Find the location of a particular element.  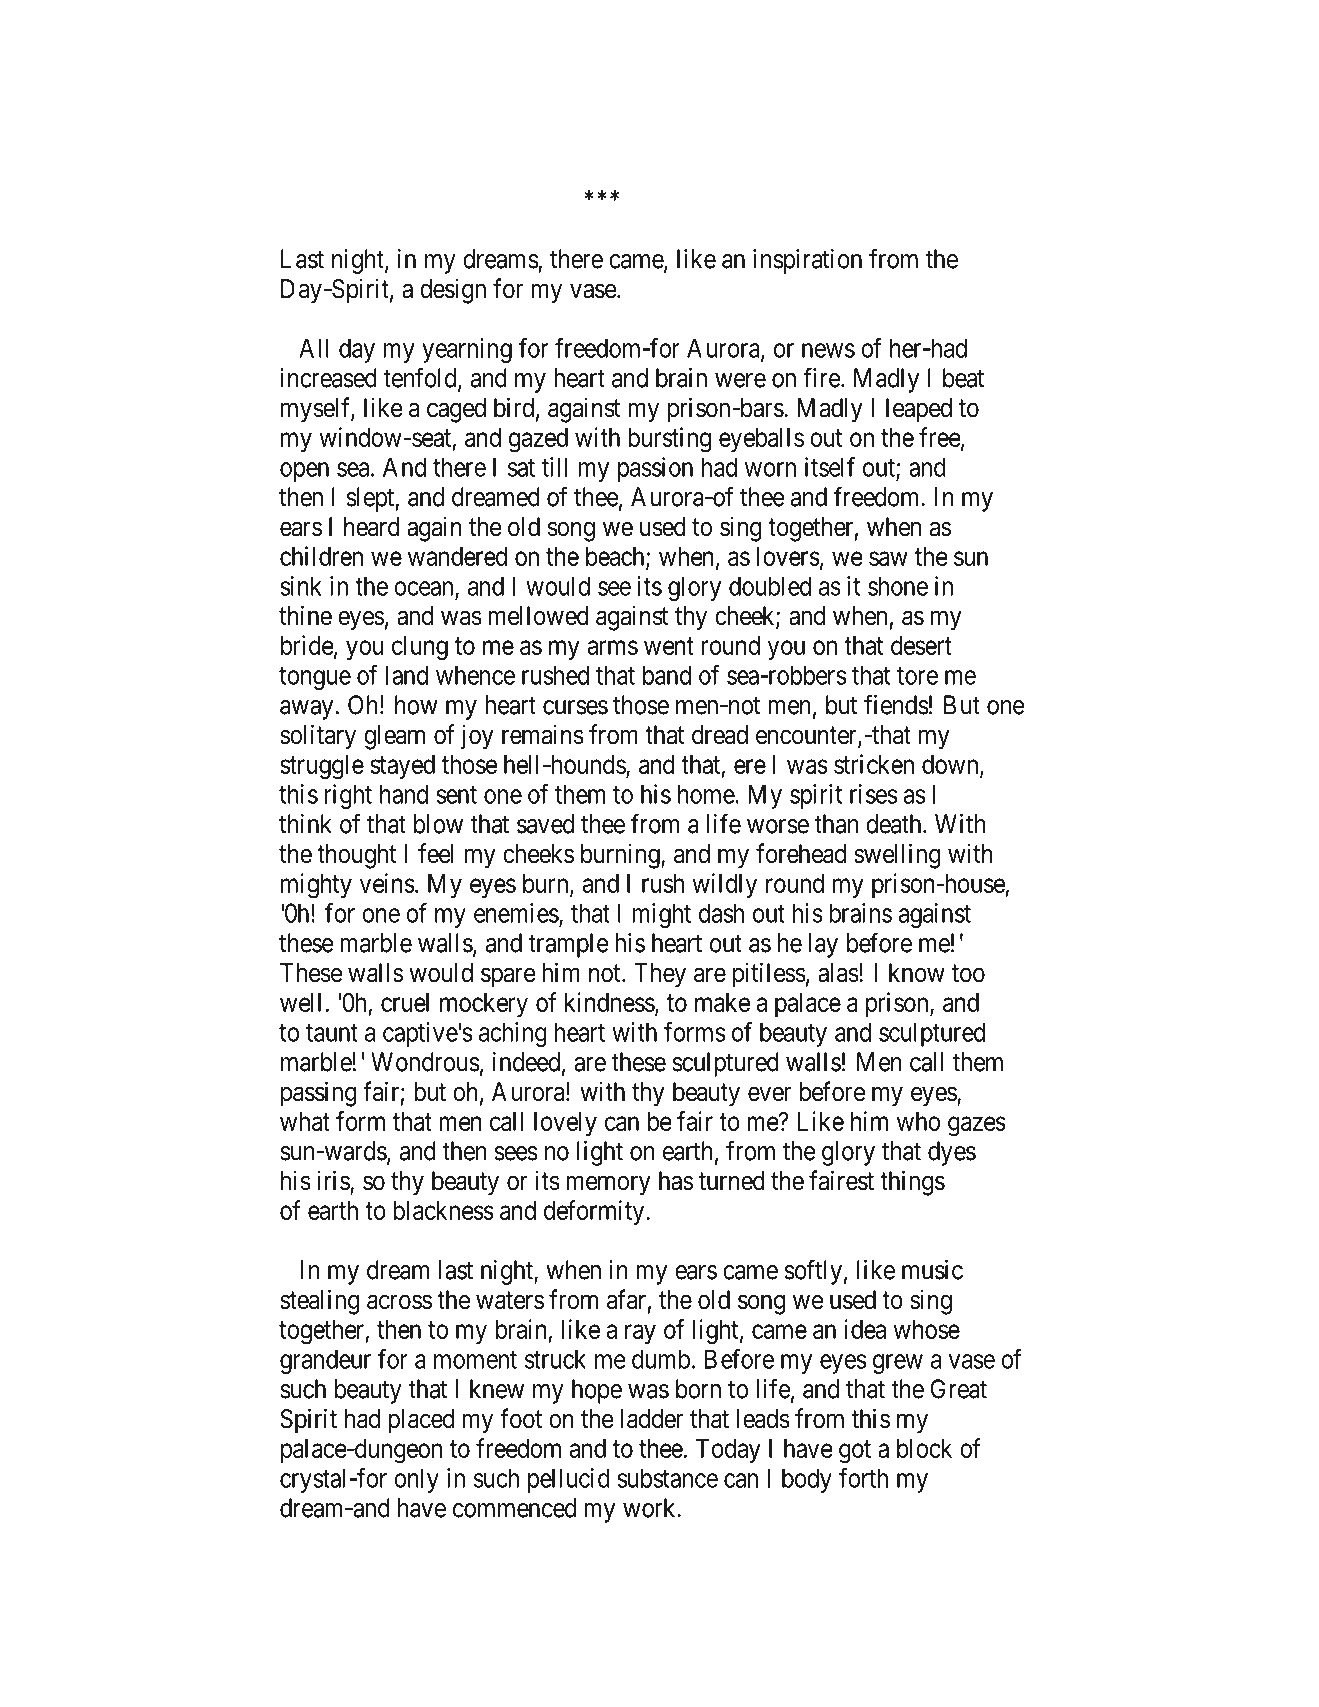

were is located at coordinates (740, 380).
